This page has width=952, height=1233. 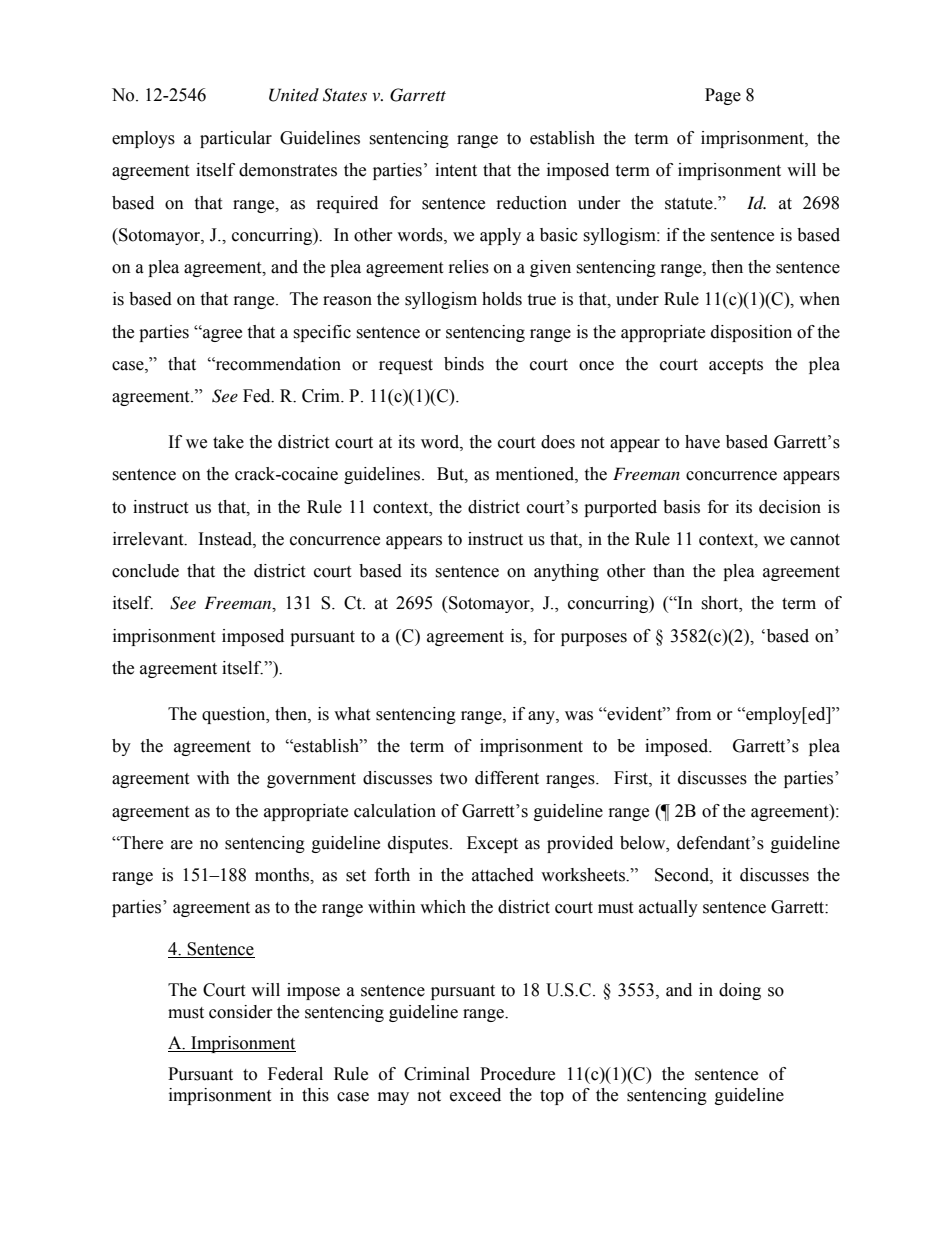 I want to click on intent, so click(x=456, y=170).
